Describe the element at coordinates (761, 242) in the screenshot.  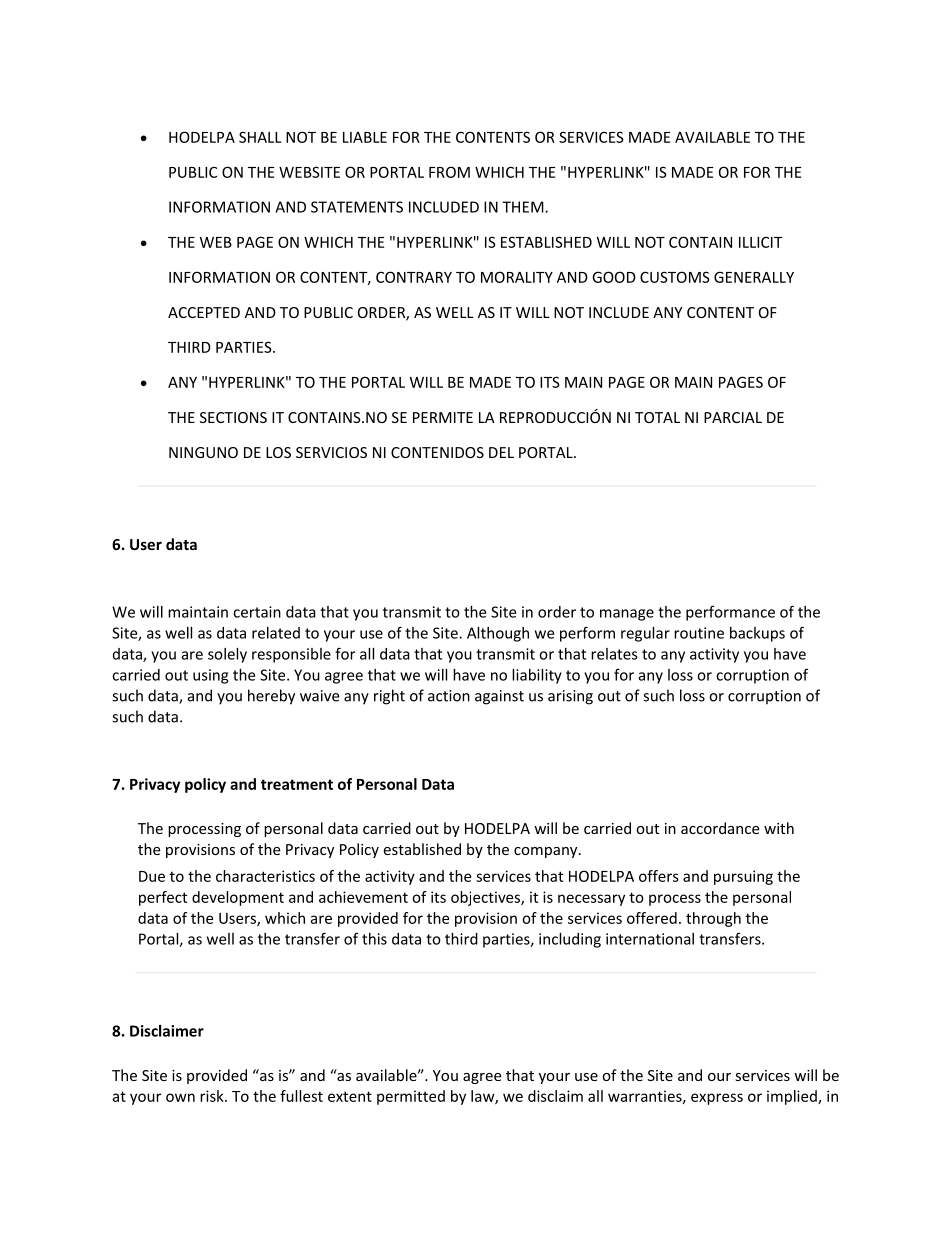
I see `ILLICIT` at that location.
